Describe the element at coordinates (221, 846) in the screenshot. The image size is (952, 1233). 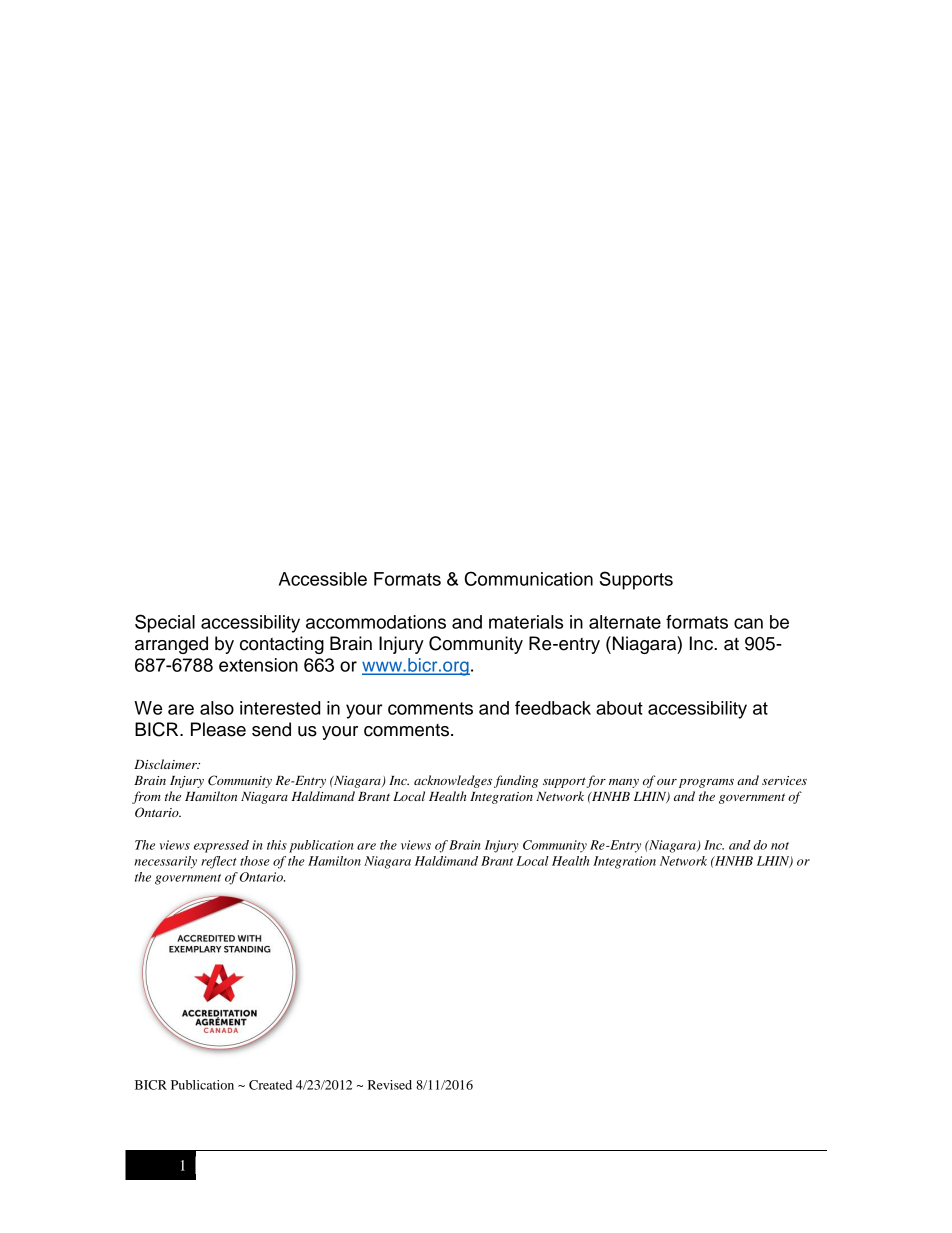
I see `expressed` at that location.
